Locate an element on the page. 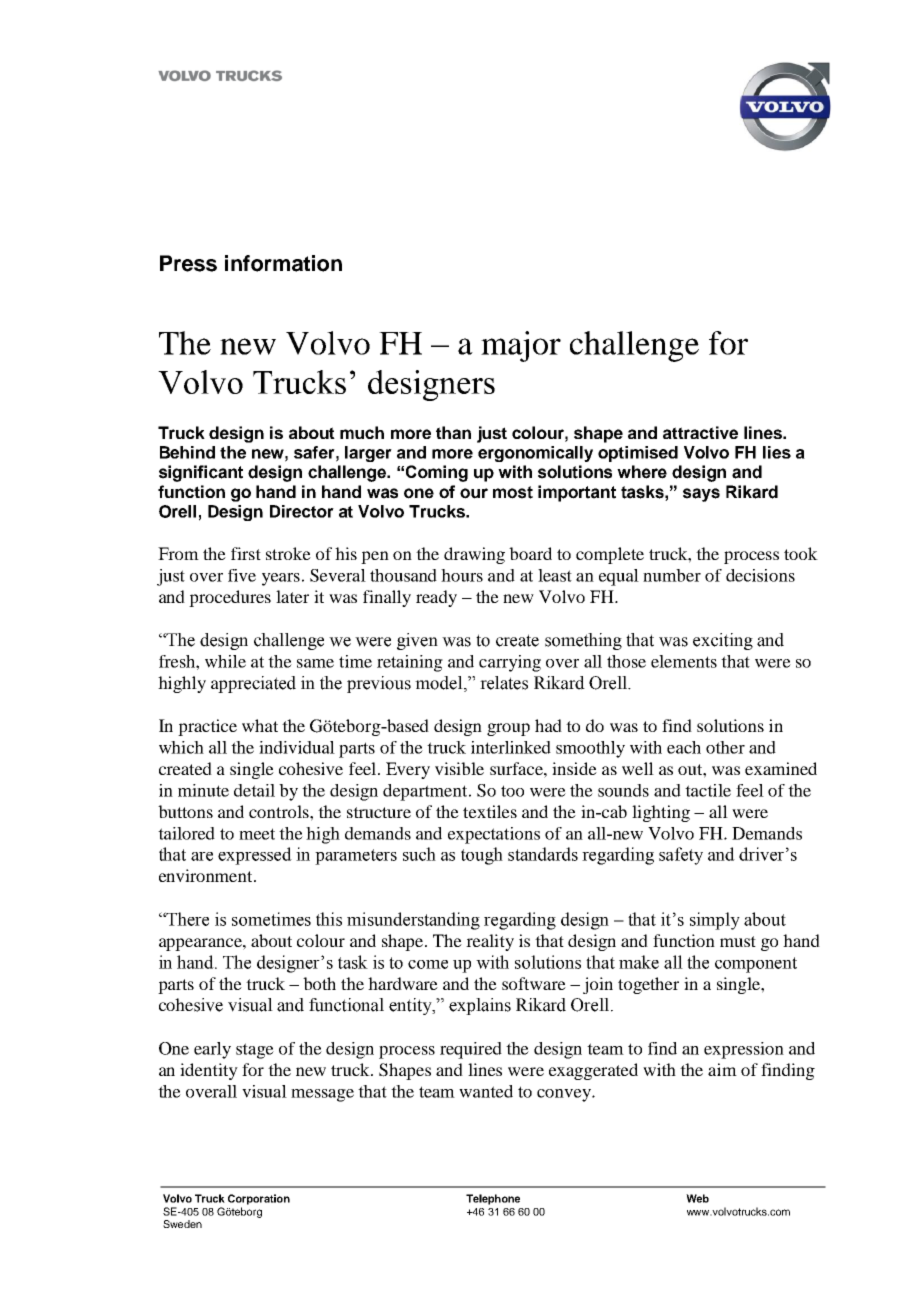 The image size is (924, 1308). attractive is located at coordinates (700, 432).
